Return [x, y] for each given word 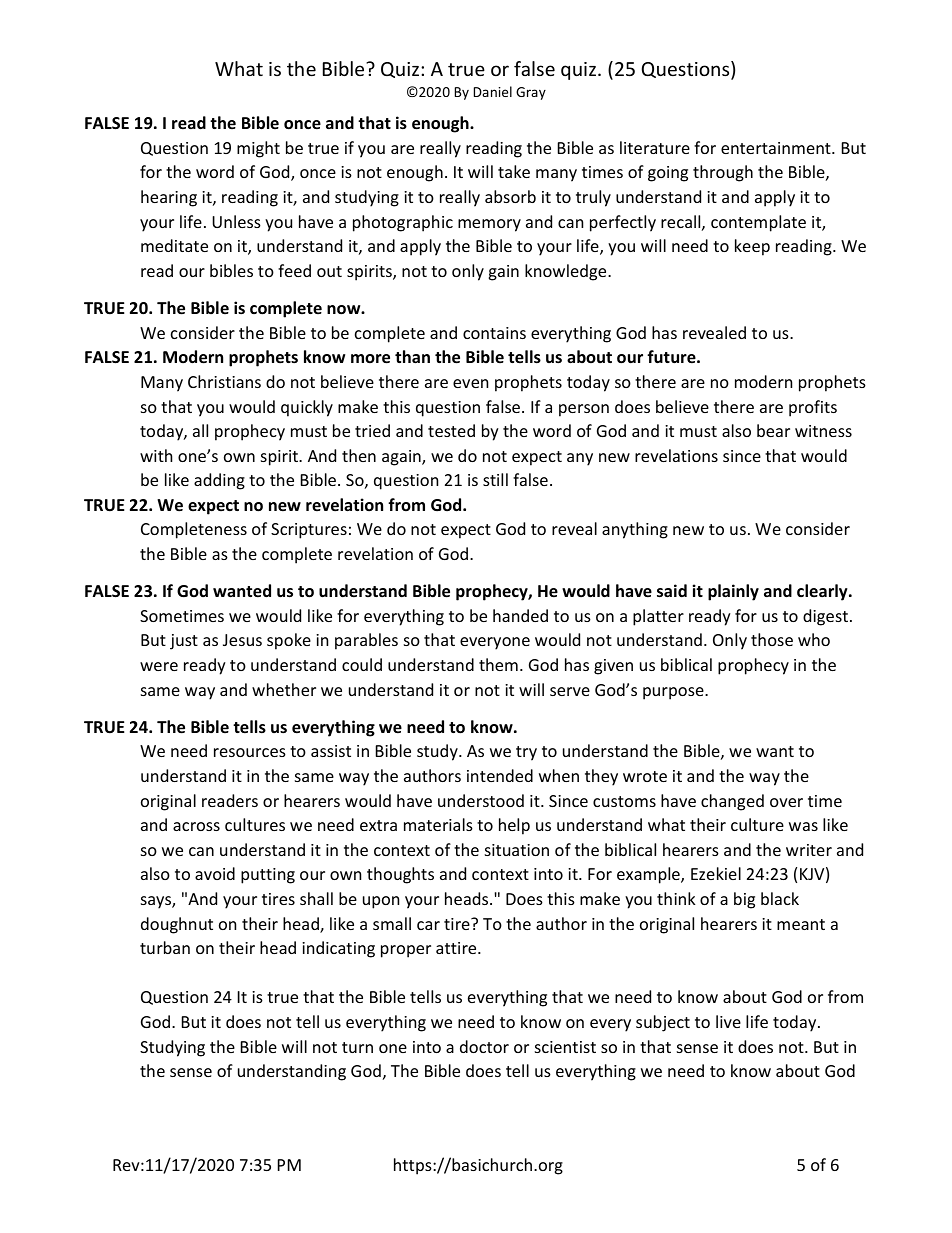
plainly [733, 592]
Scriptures [309, 531]
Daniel [493, 91]
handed [520, 615]
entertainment [777, 148]
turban [165, 947]
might [258, 149]
